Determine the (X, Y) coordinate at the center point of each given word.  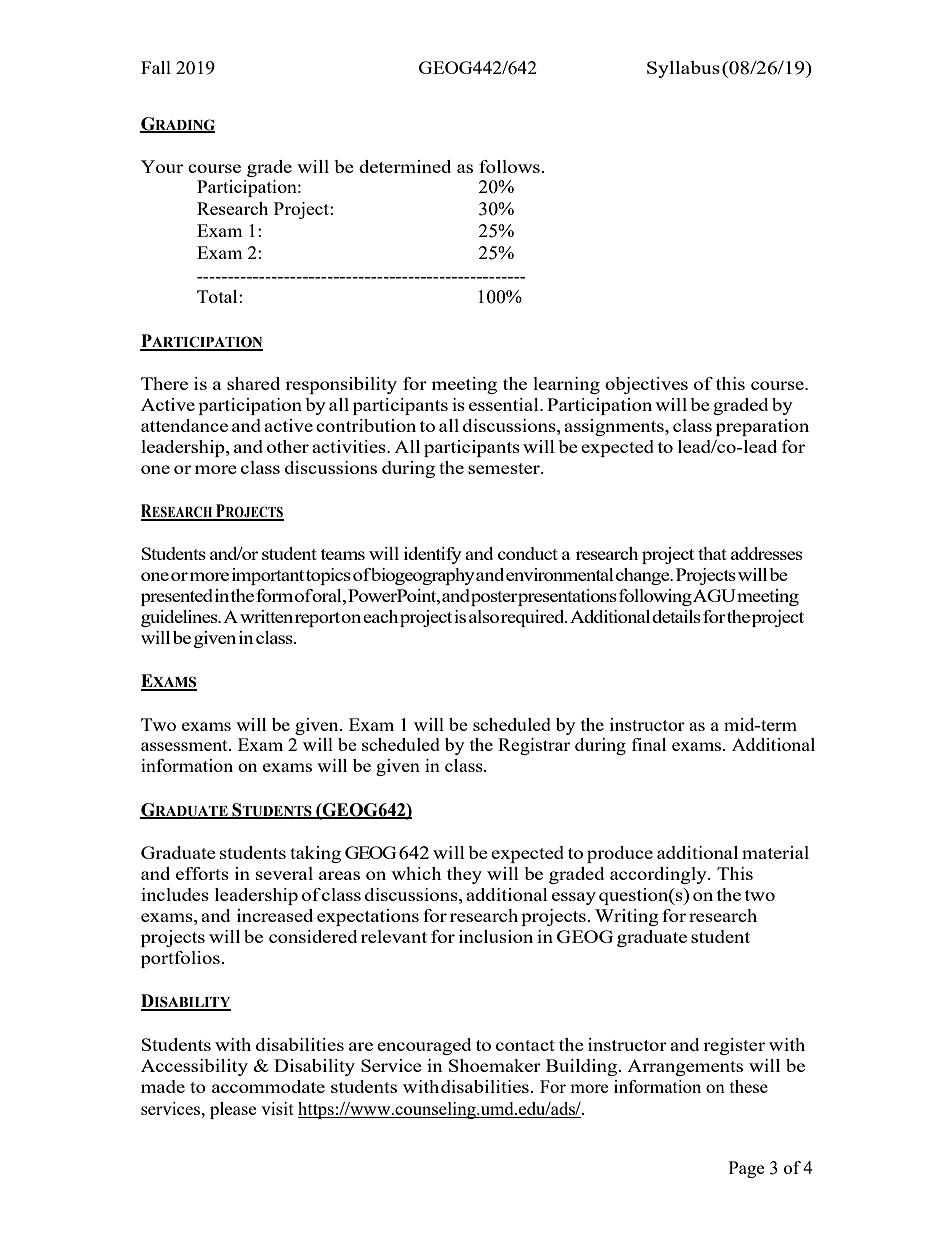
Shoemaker (495, 1065)
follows (509, 166)
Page (746, 1169)
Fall (156, 67)
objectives (646, 385)
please (233, 1110)
